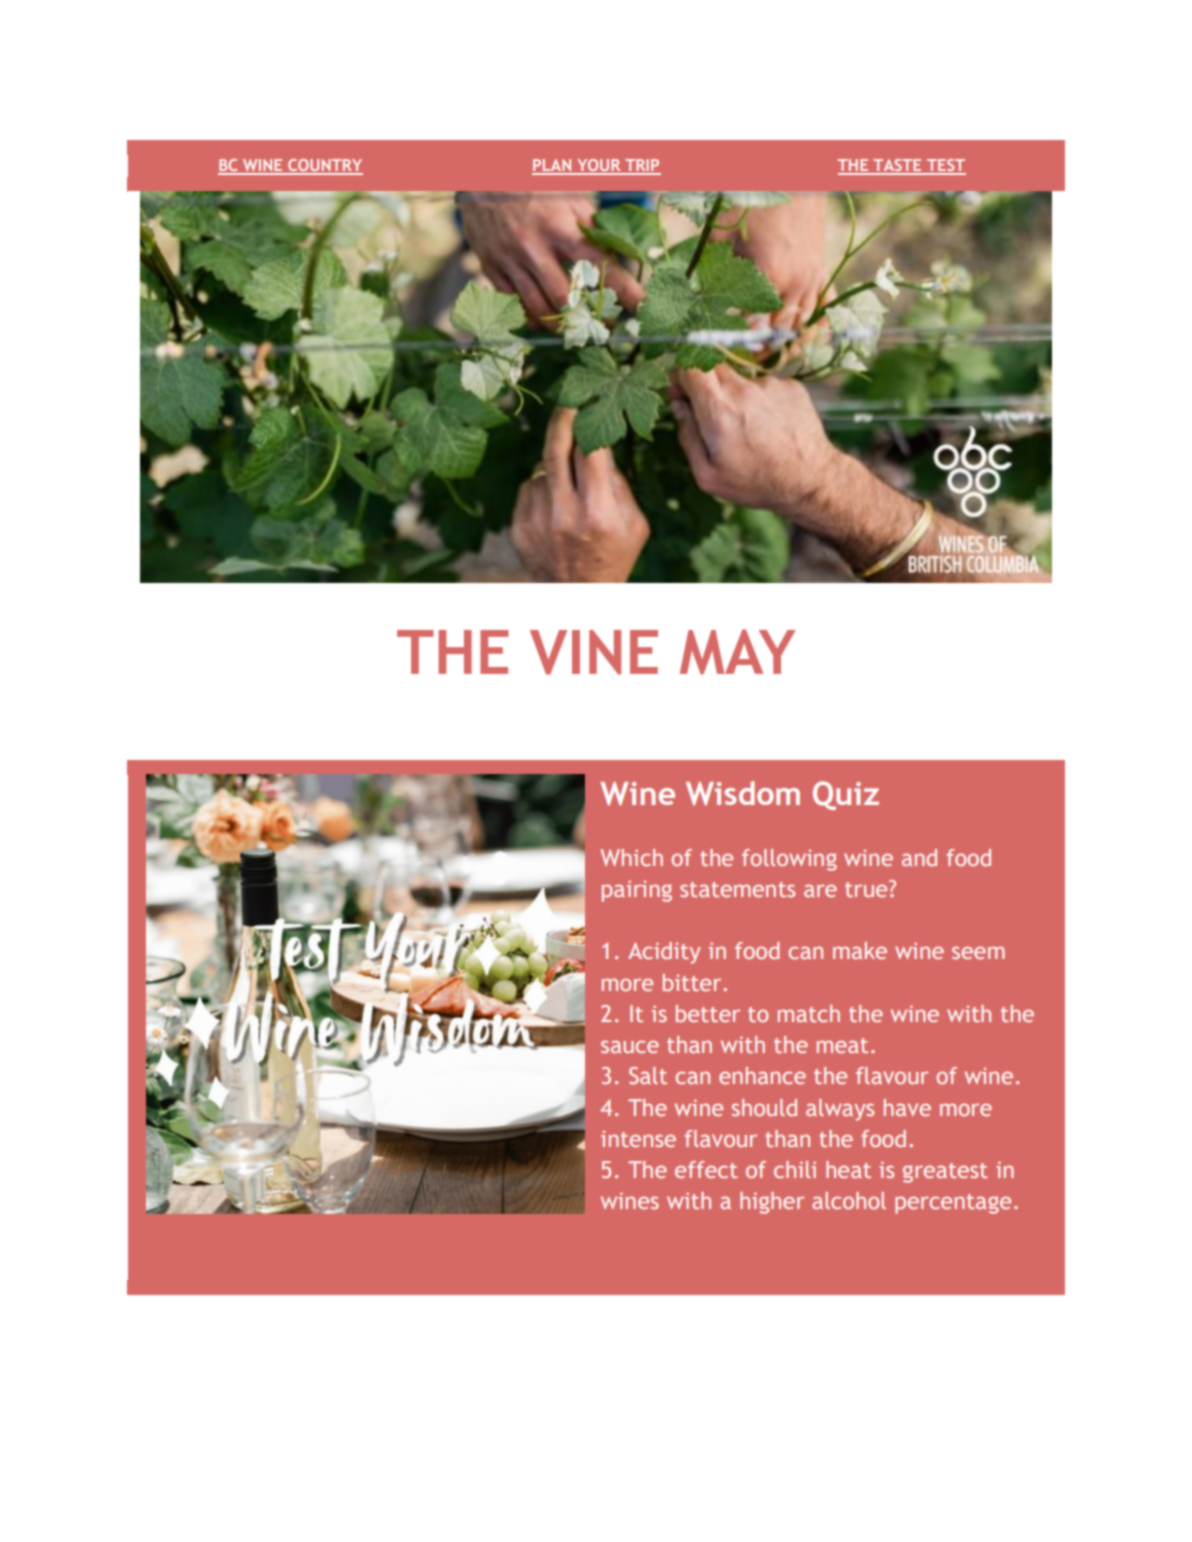 This screenshot has height=1542, width=1192. What do you see at coordinates (907, 1107) in the screenshot?
I see `have` at bounding box center [907, 1107].
